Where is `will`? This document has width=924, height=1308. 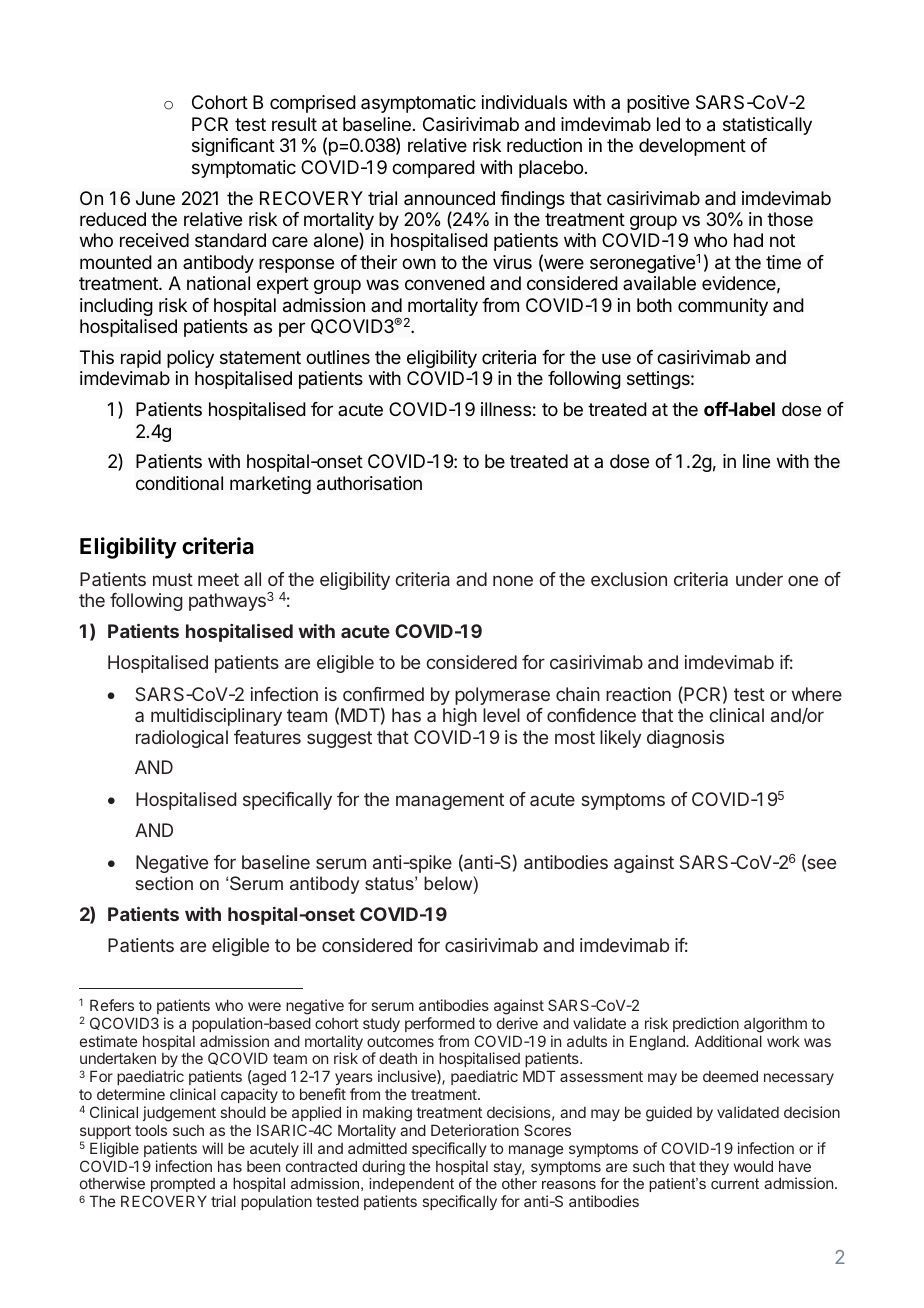 will is located at coordinates (212, 1148).
